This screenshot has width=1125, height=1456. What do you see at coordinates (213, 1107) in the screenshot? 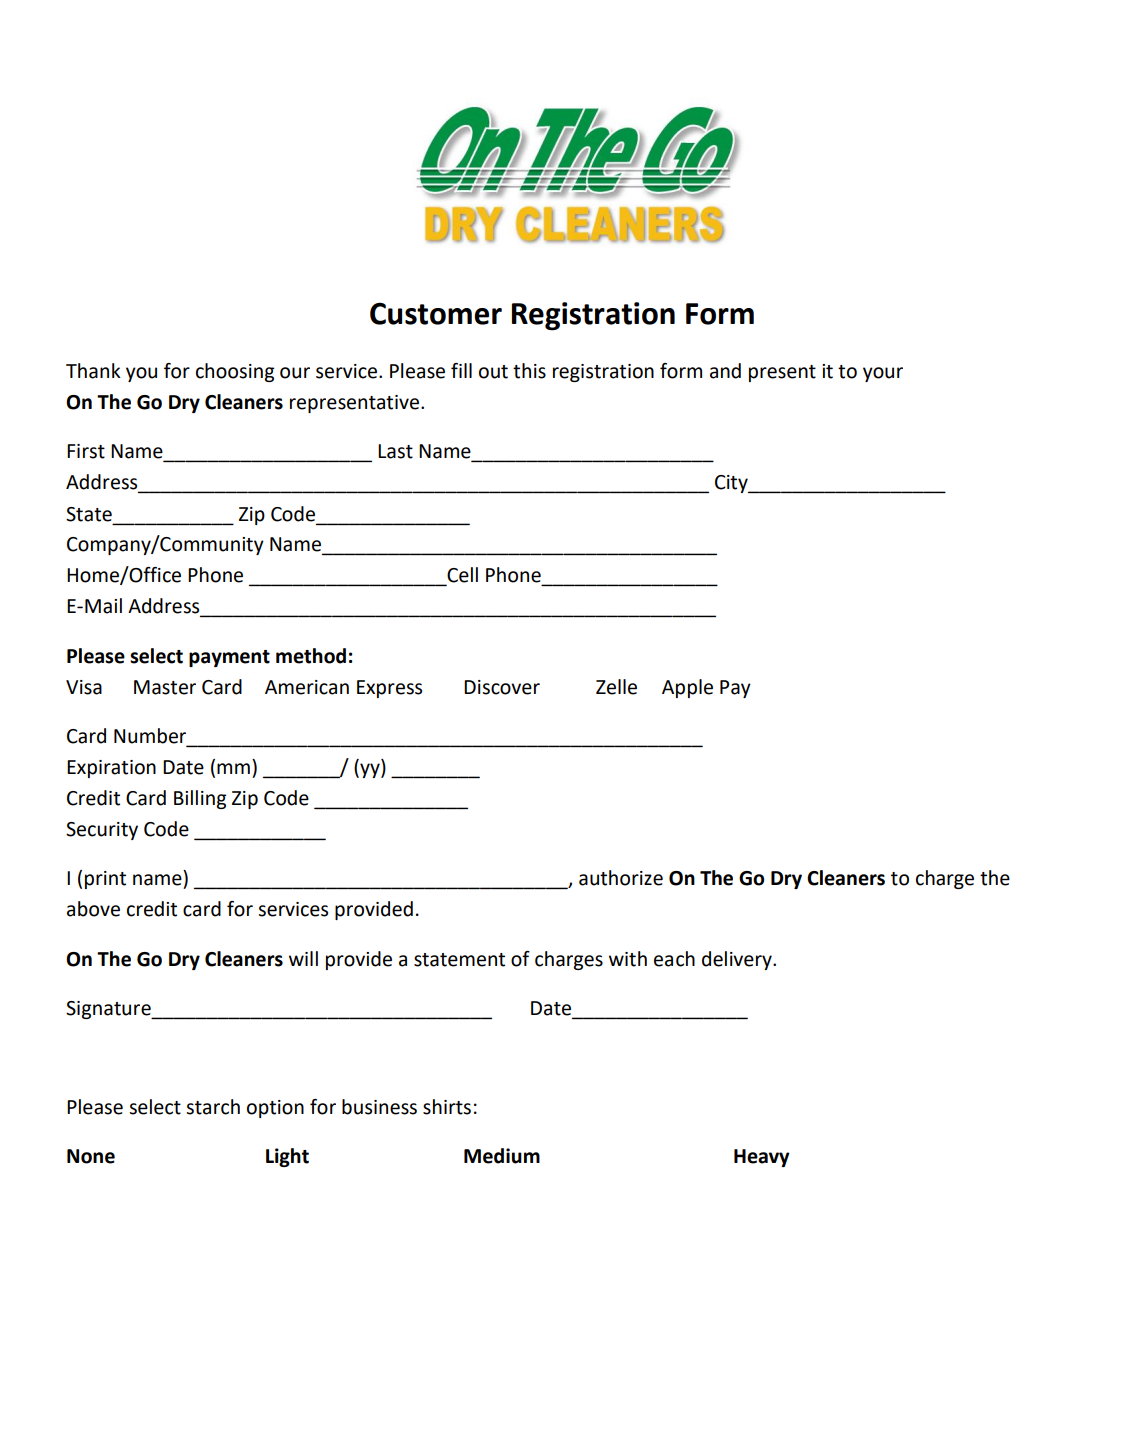
I see `starch` at bounding box center [213, 1107].
